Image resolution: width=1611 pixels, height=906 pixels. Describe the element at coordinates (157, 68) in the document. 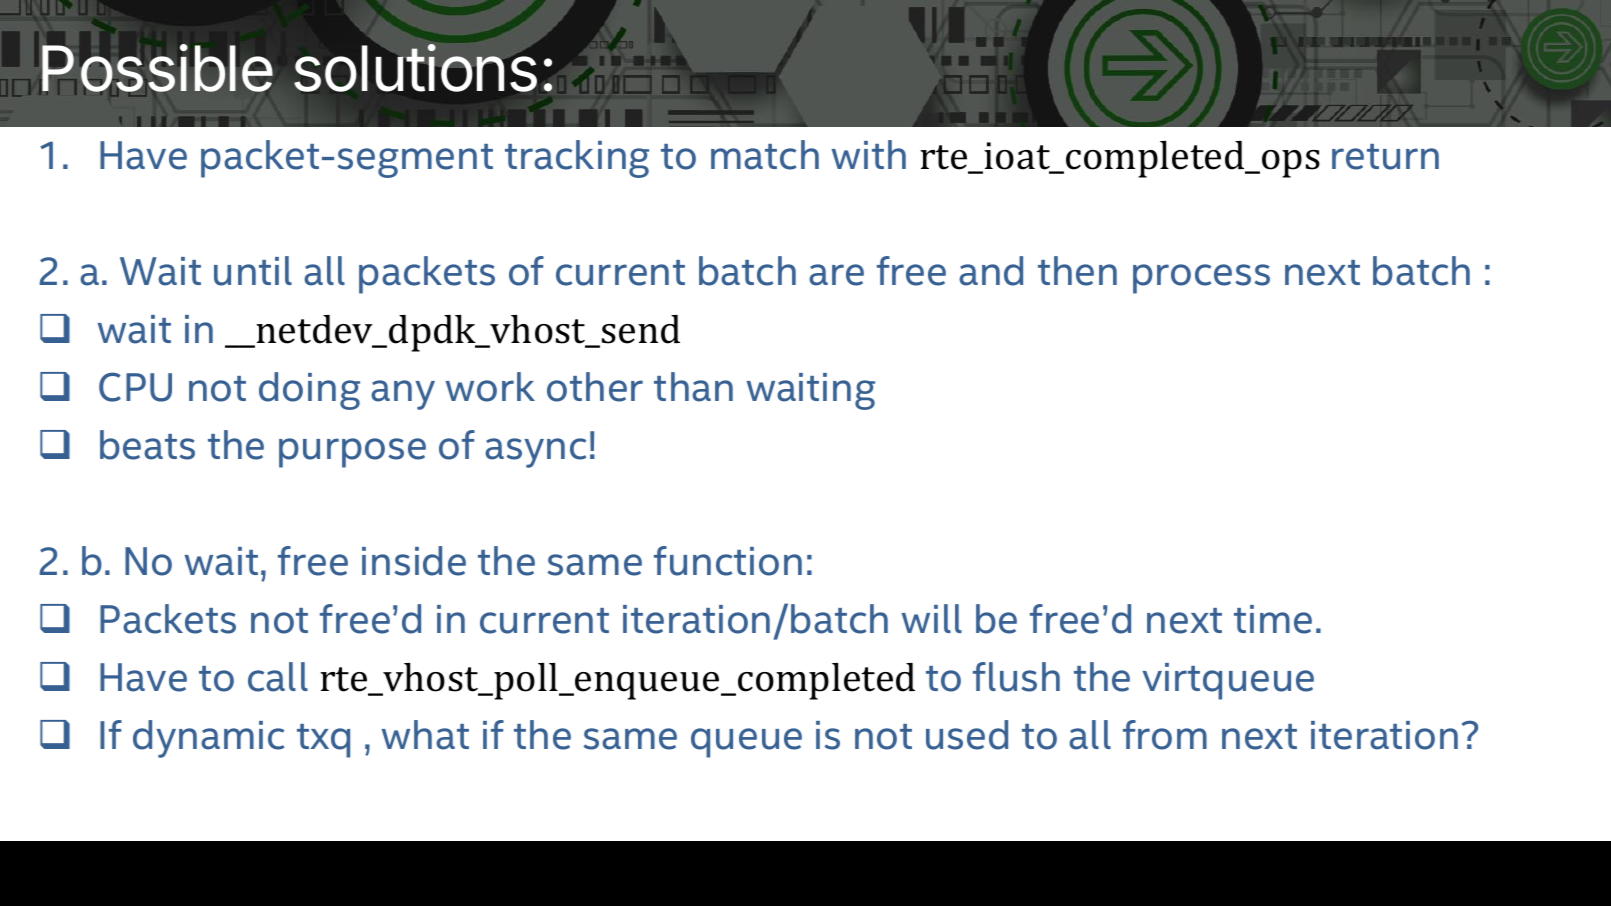

I see `Possible` at that location.
